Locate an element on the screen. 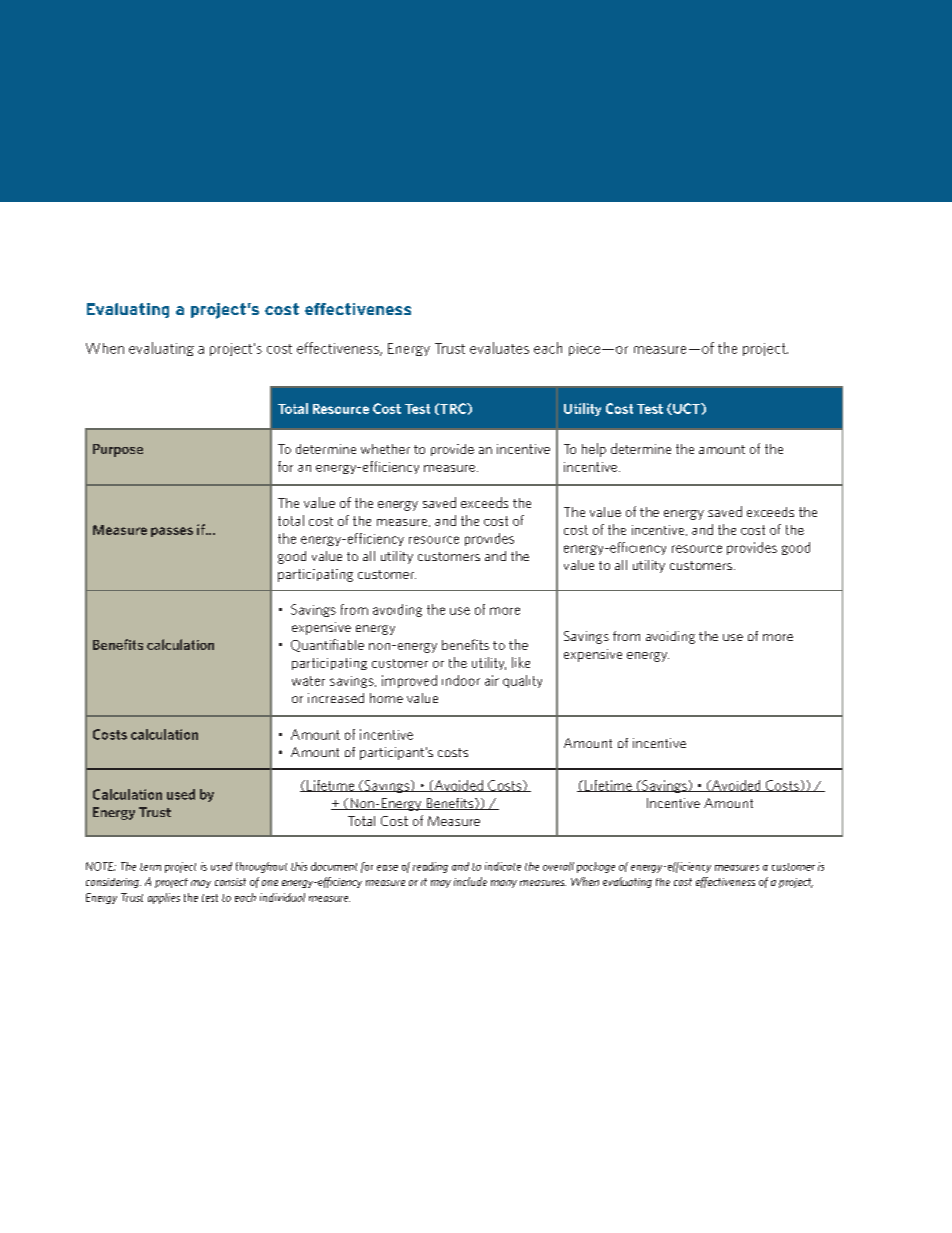 This screenshot has width=952, height=1233. Purpose is located at coordinates (118, 450).
